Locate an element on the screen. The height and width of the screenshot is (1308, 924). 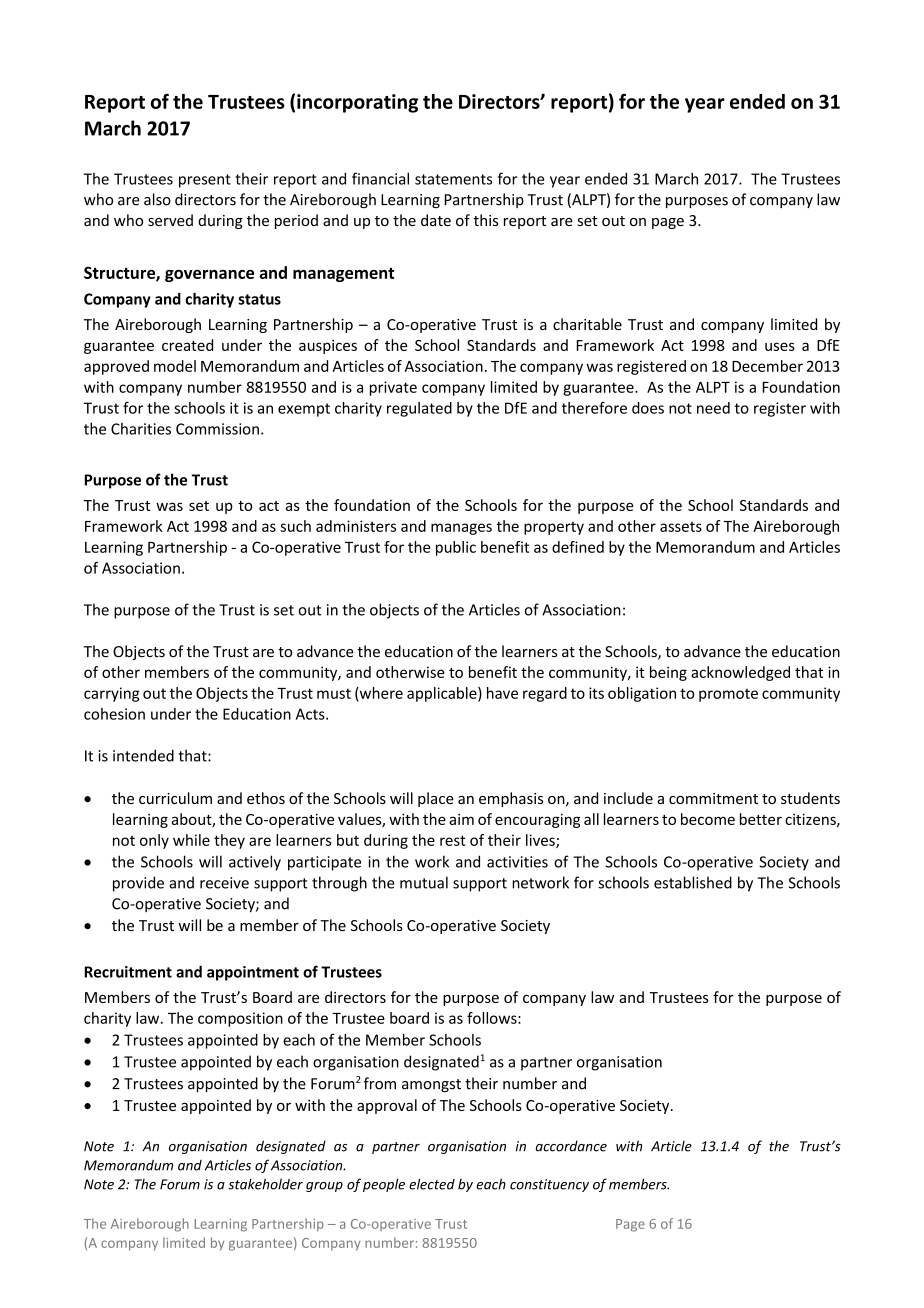
this is located at coordinates (486, 220).
